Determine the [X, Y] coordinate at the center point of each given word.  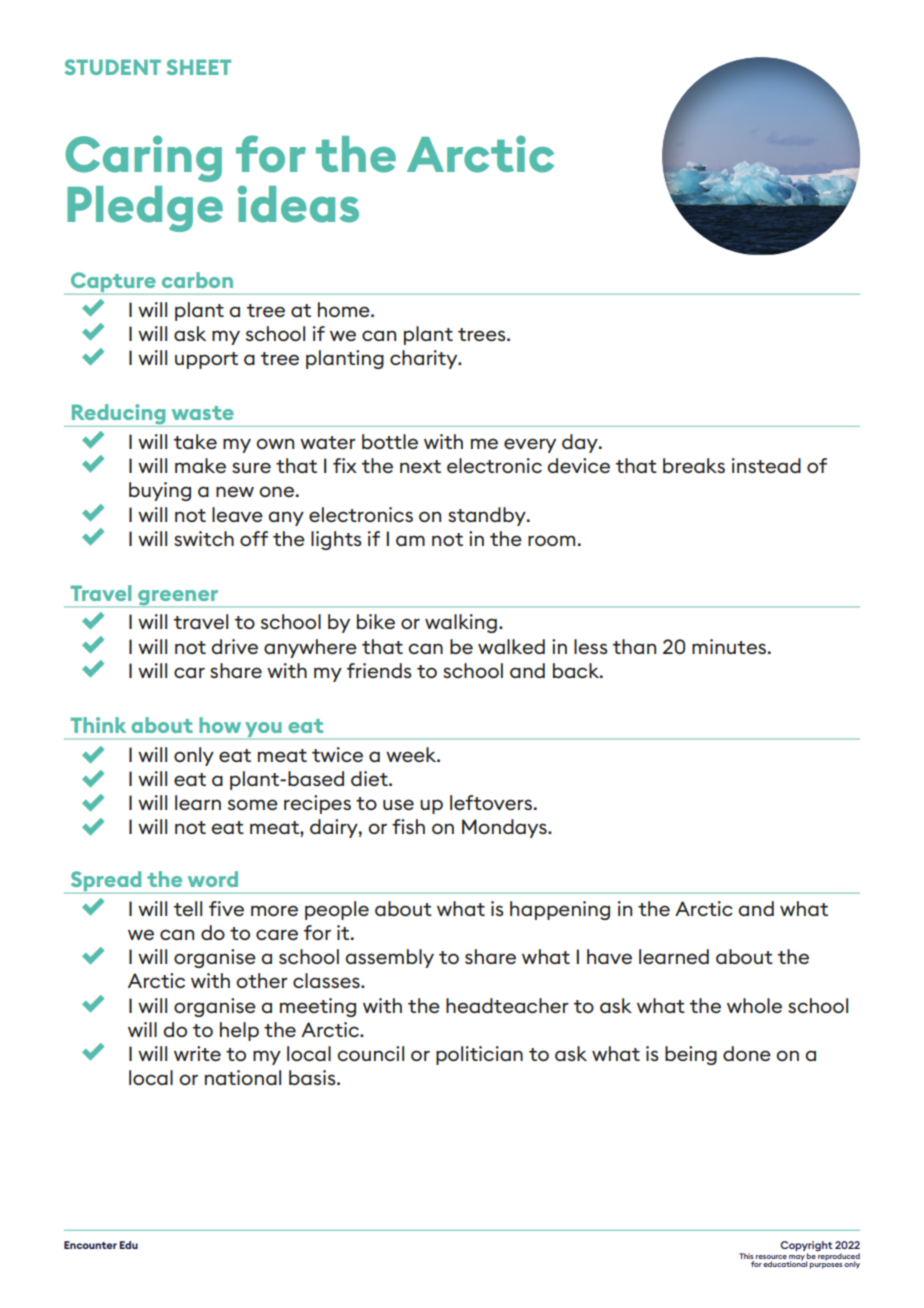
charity [425, 359]
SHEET [198, 67]
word [213, 879]
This [746, 1256]
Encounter [90, 1245]
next [420, 466]
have [609, 956]
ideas [298, 204]
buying [160, 491]
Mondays [505, 828]
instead [766, 465]
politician [479, 1055]
